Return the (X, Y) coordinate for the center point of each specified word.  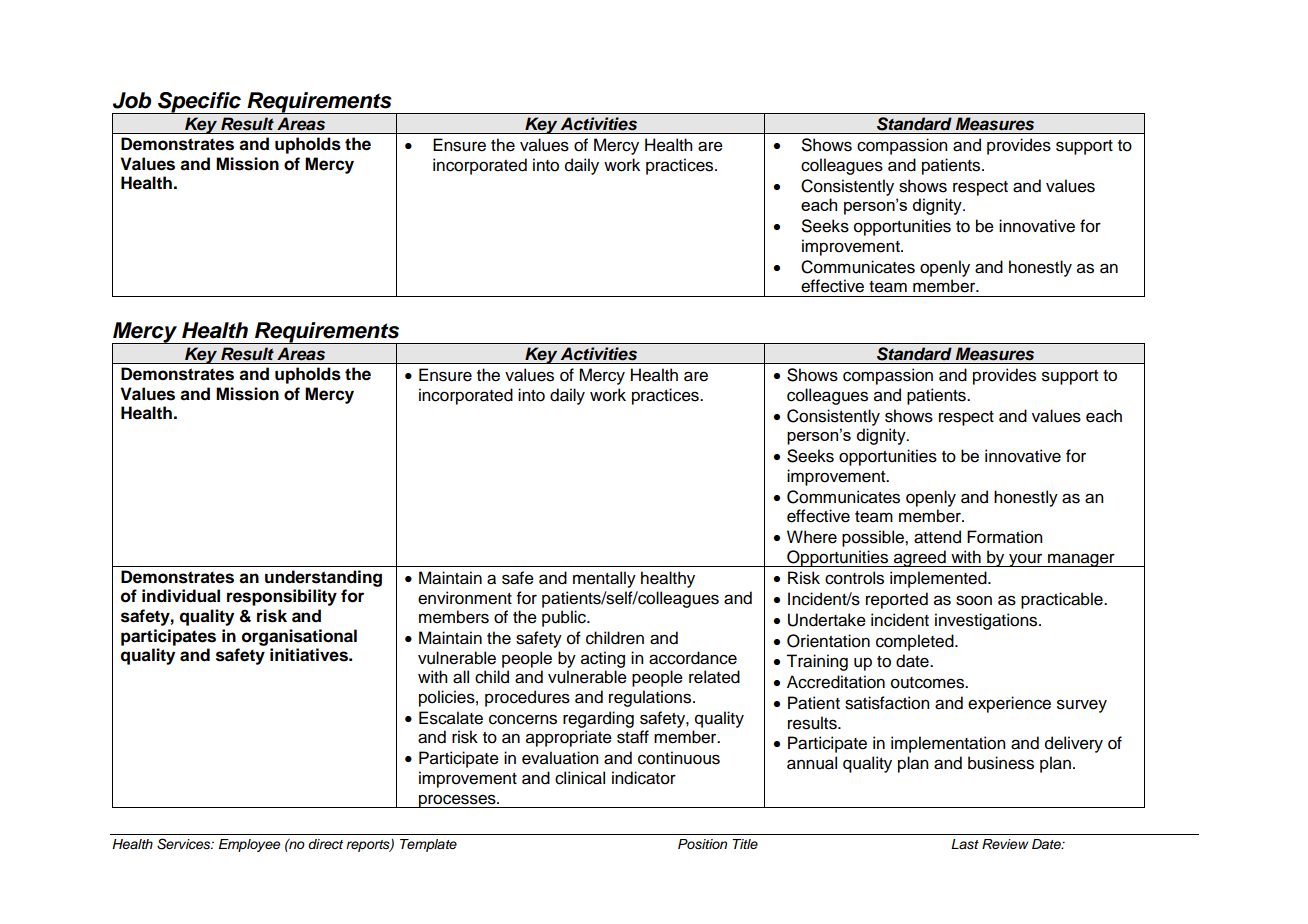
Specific (199, 103)
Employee (249, 845)
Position (702, 844)
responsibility (282, 597)
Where (812, 537)
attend (937, 537)
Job (132, 100)
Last (965, 844)
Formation (1005, 537)
